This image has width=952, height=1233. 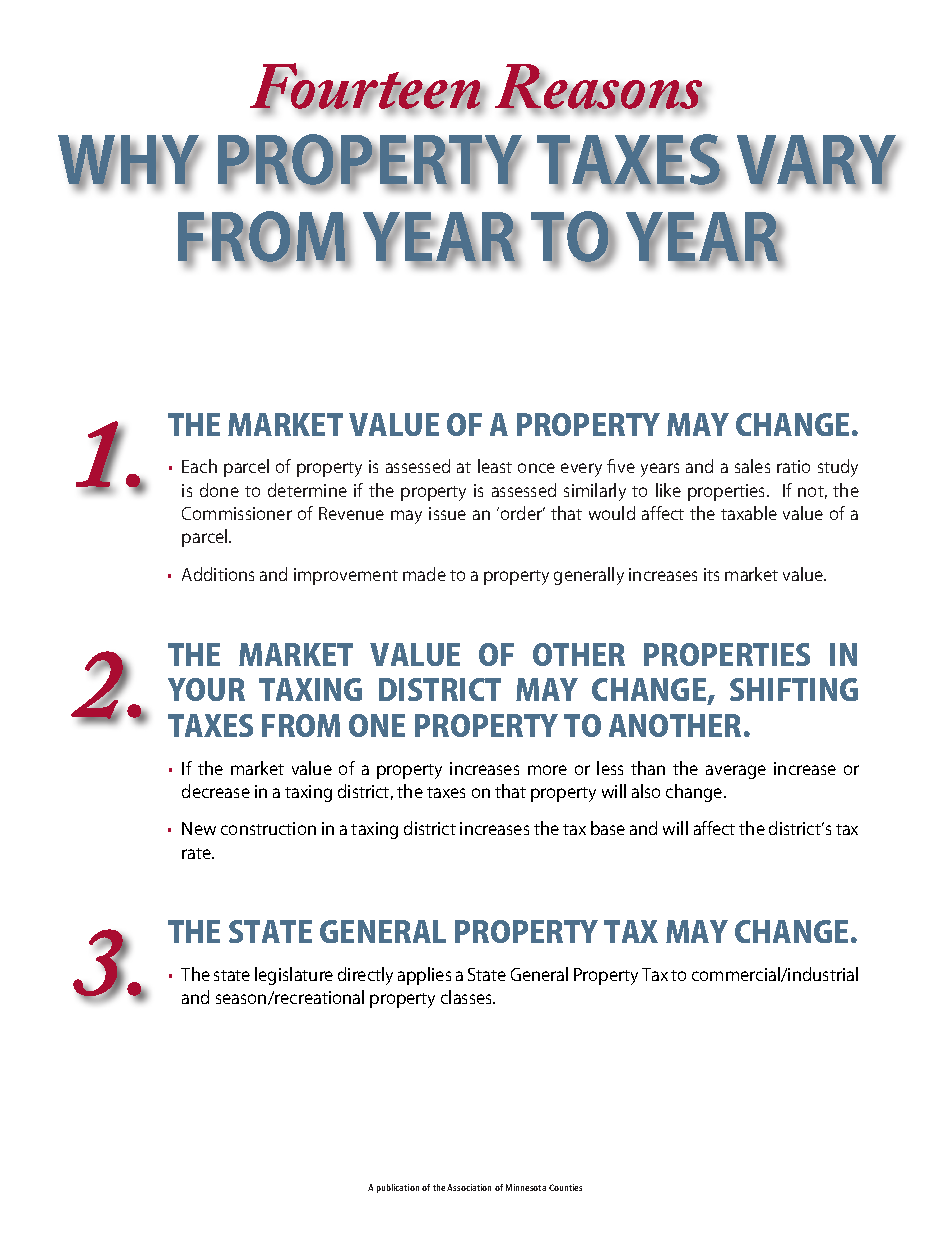 I want to click on New, so click(x=199, y=828).
